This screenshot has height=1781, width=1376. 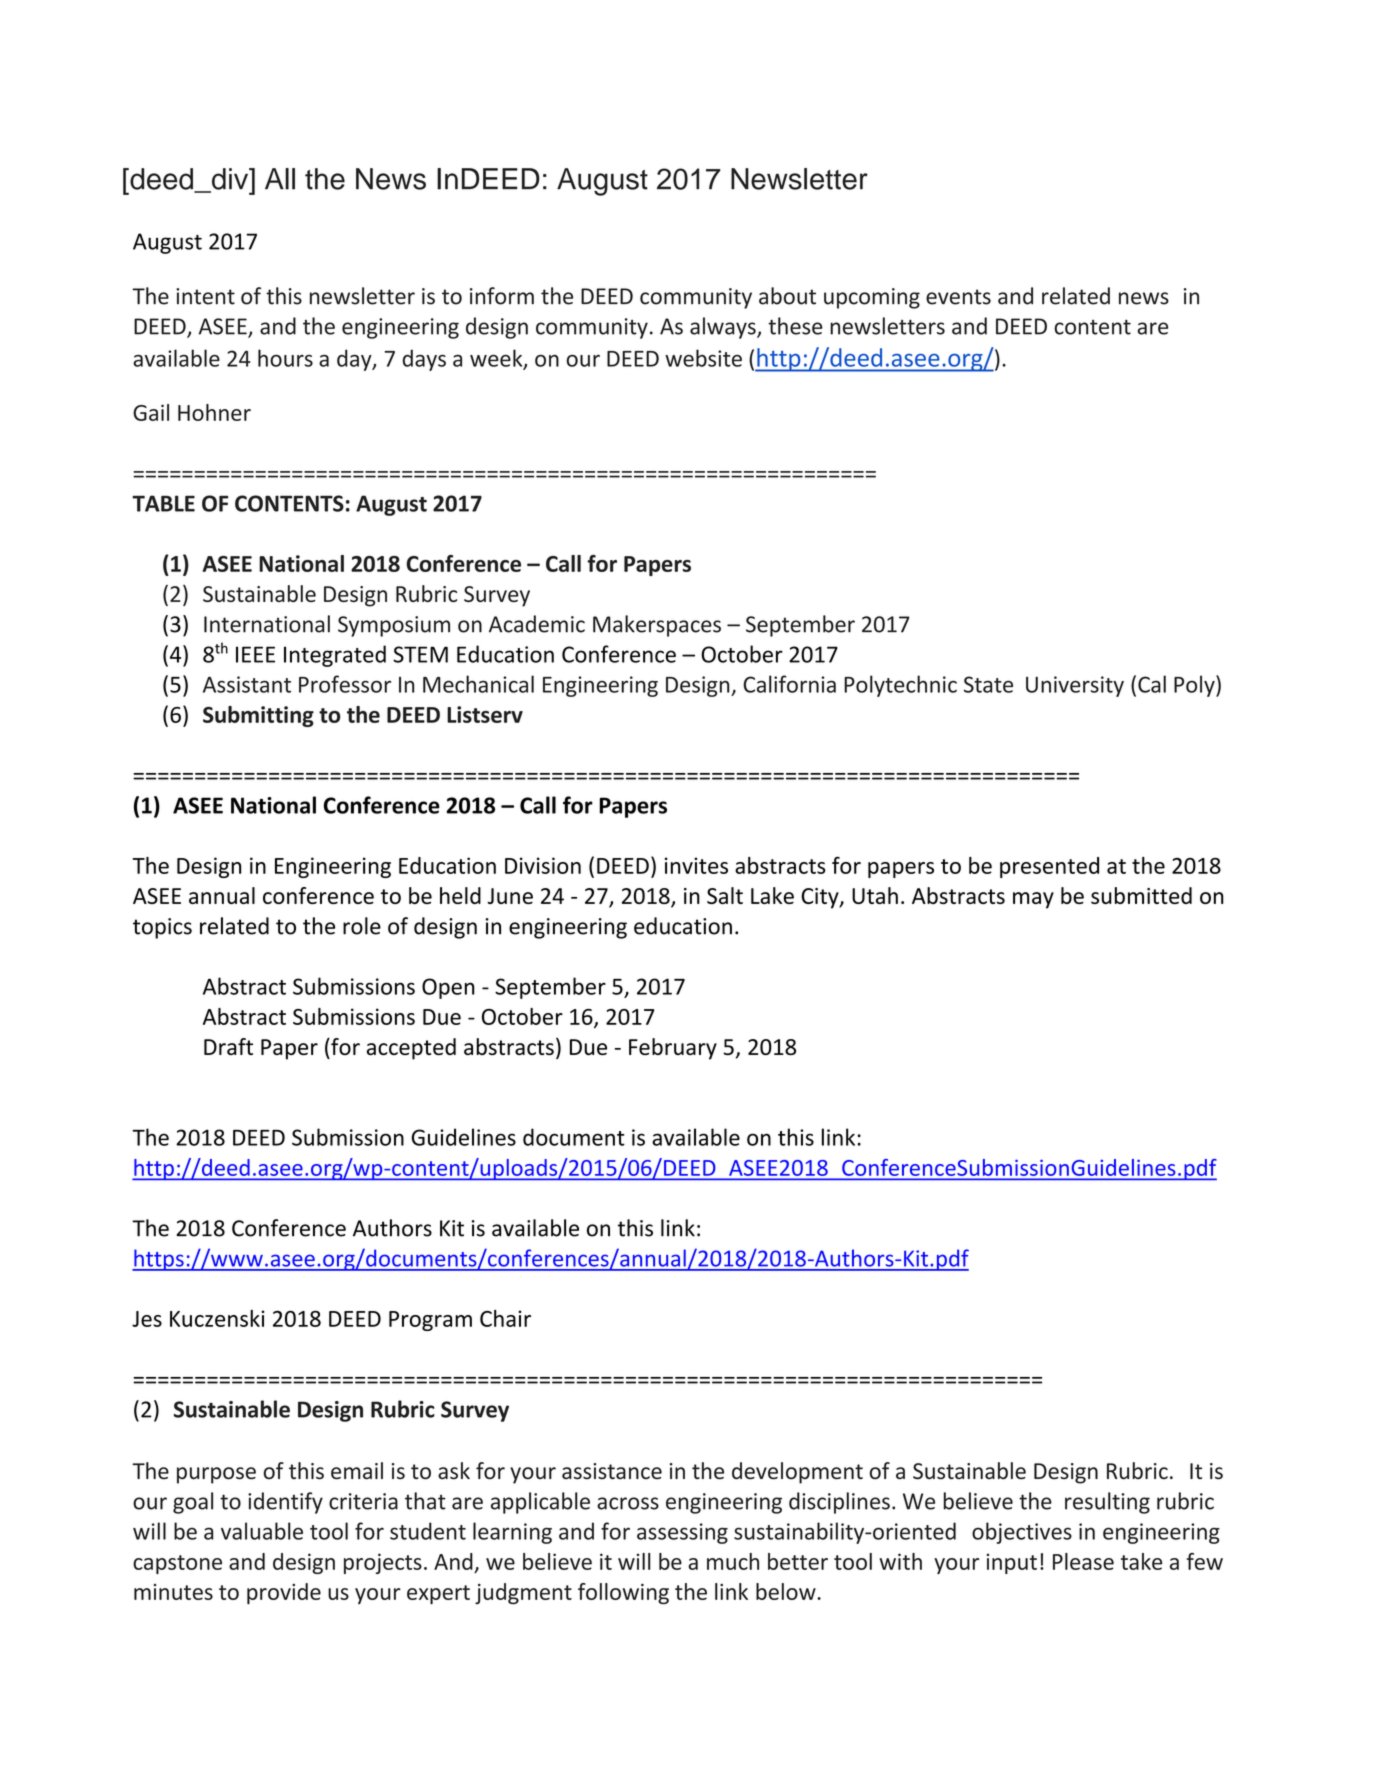 What do you see at coordinates (228, 1046) in the screenshot?
I see `Draft` at bounding box center [228, 1046].
